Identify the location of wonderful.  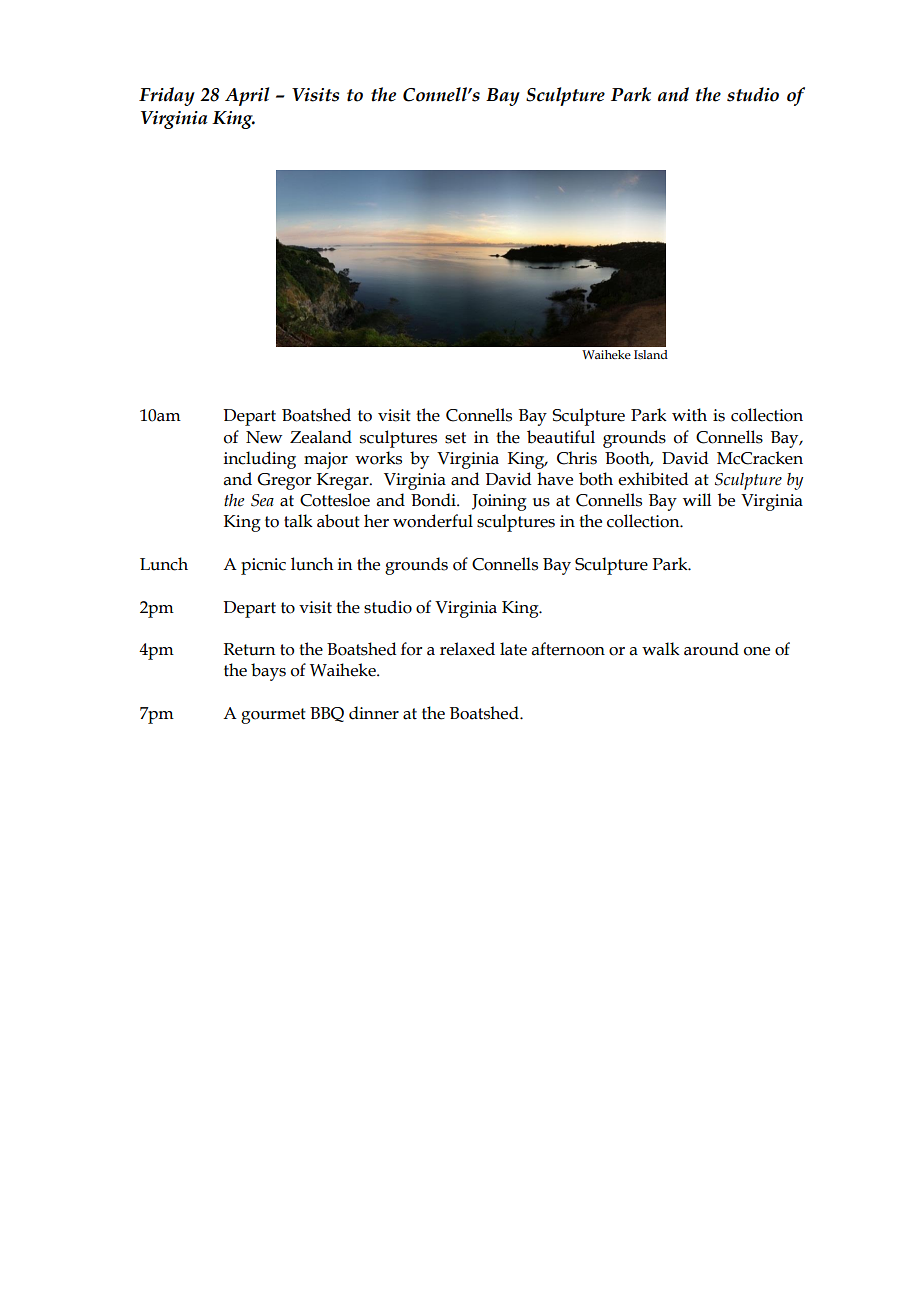
(433, 521).
